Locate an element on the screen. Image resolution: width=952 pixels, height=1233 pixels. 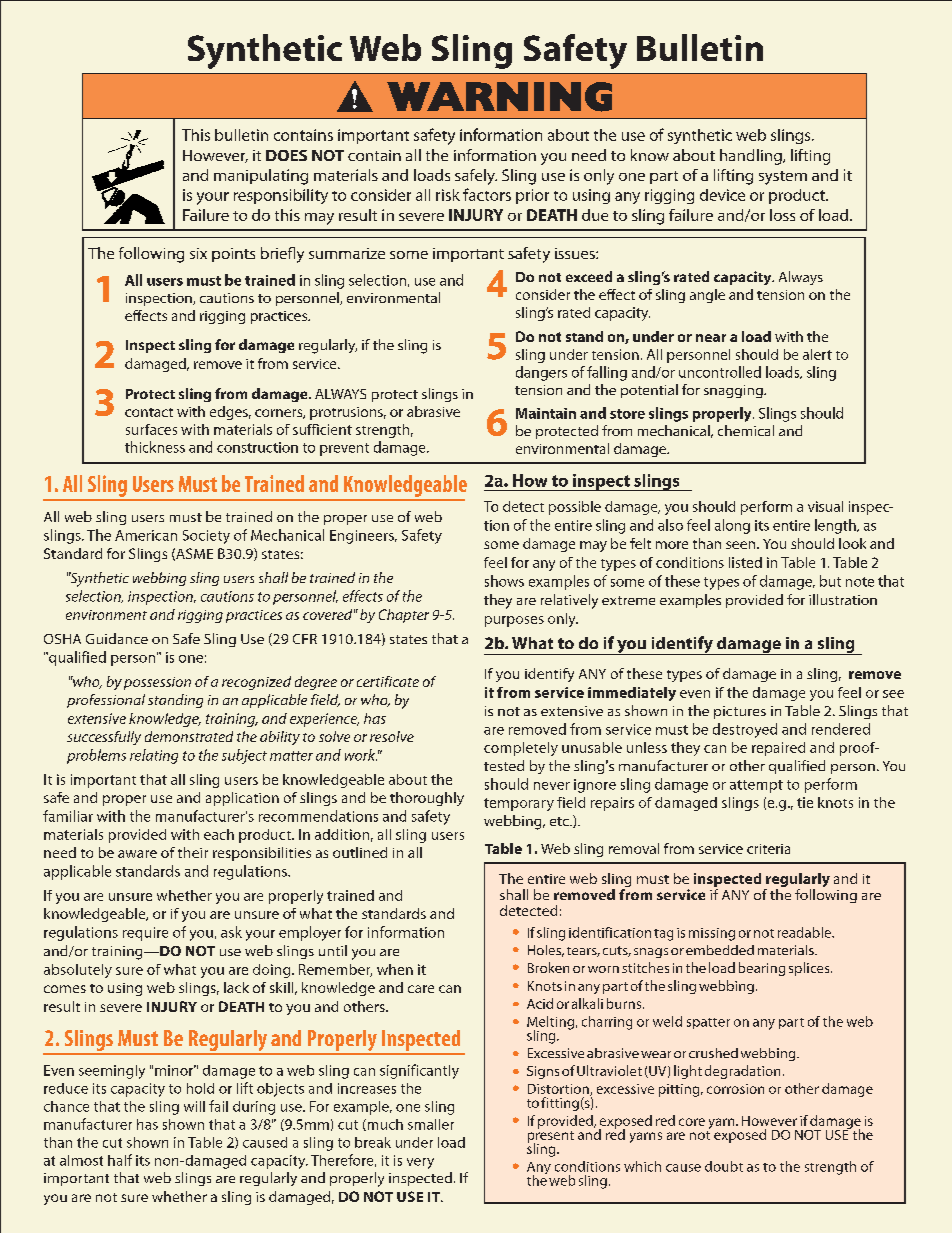
handling is located at coordinates (752, 157).
